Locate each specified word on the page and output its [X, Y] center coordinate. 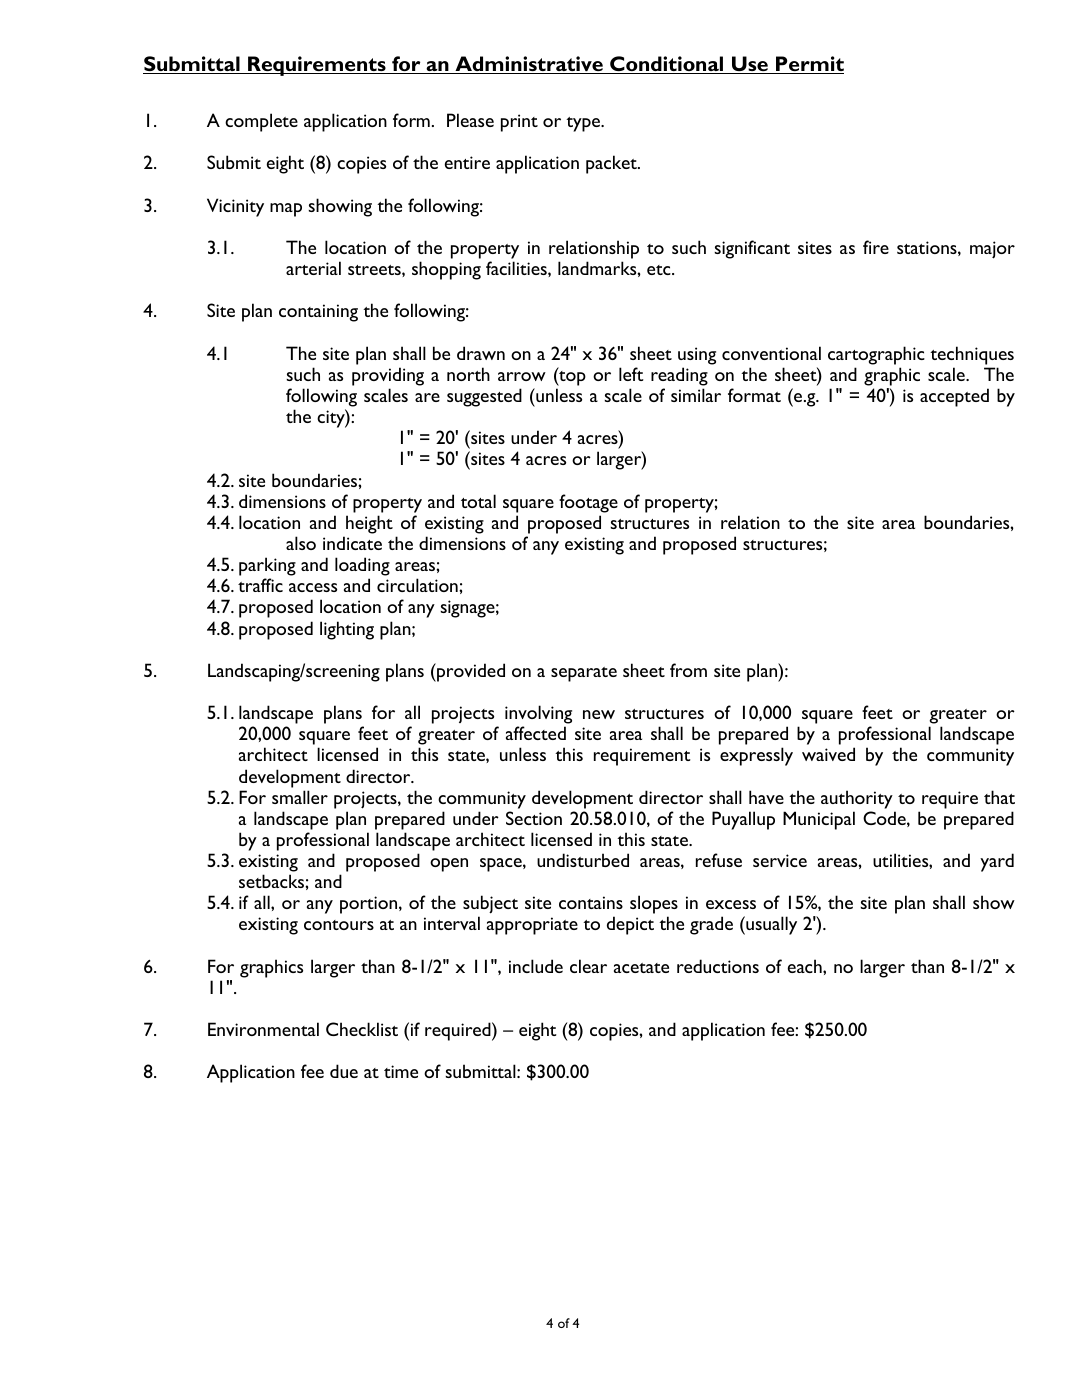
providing [388, 376]
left [631, 374]
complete [261, 122]
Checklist [362, 1029]
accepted [954, 397]
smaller [300, 797]
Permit [809, 65]
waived [828, 754]
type [584, 124]
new [599, 714]
